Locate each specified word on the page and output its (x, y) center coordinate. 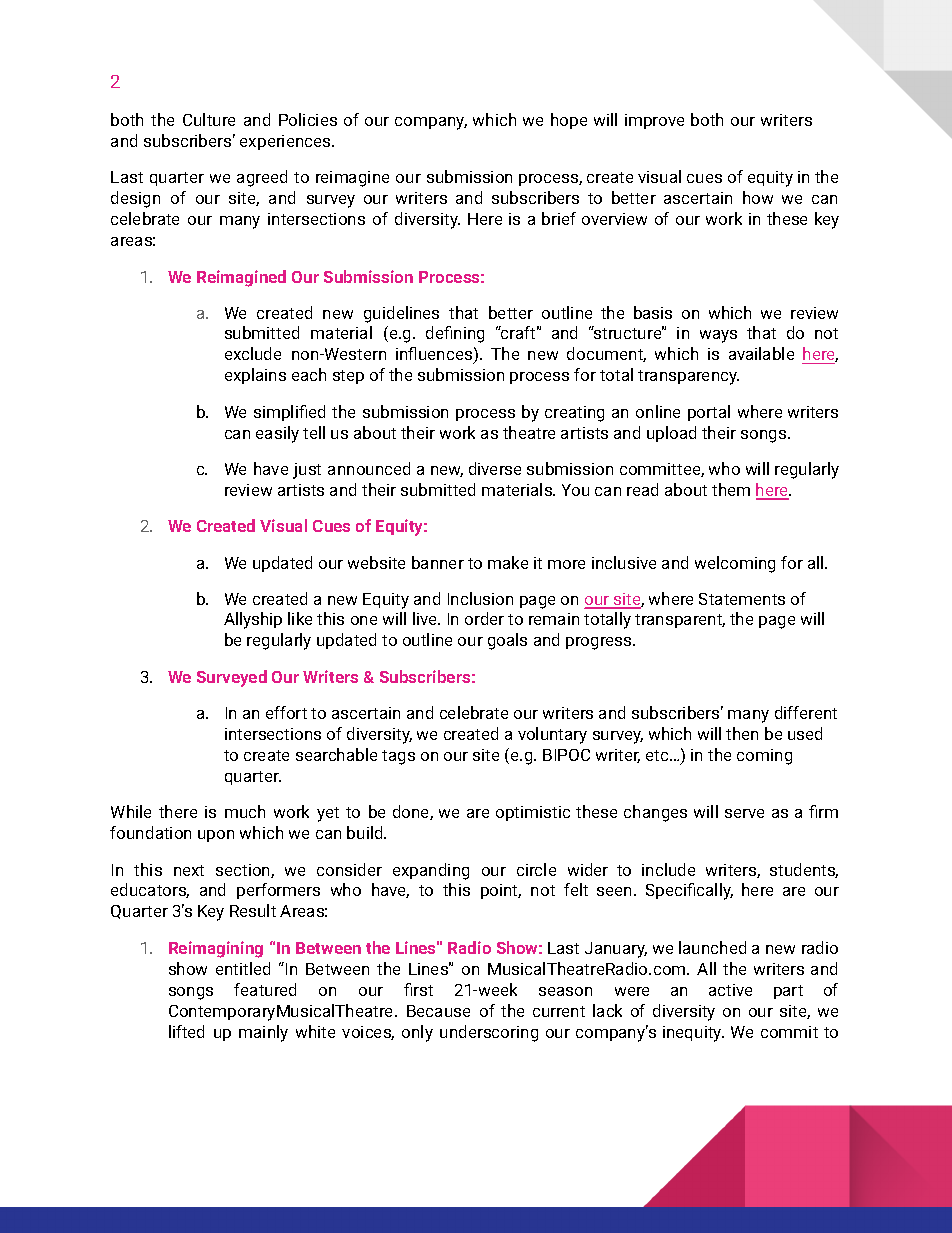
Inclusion (480, 598)
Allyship (253, 620)
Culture (209, 119)
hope (569, 121)
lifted (186, 1031)
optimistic (533, 813)
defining (455, 334)
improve (654, 121)
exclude (253, 353)
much (245, 811)
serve (744, 813)
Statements (742, 599)
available (761, 353)
